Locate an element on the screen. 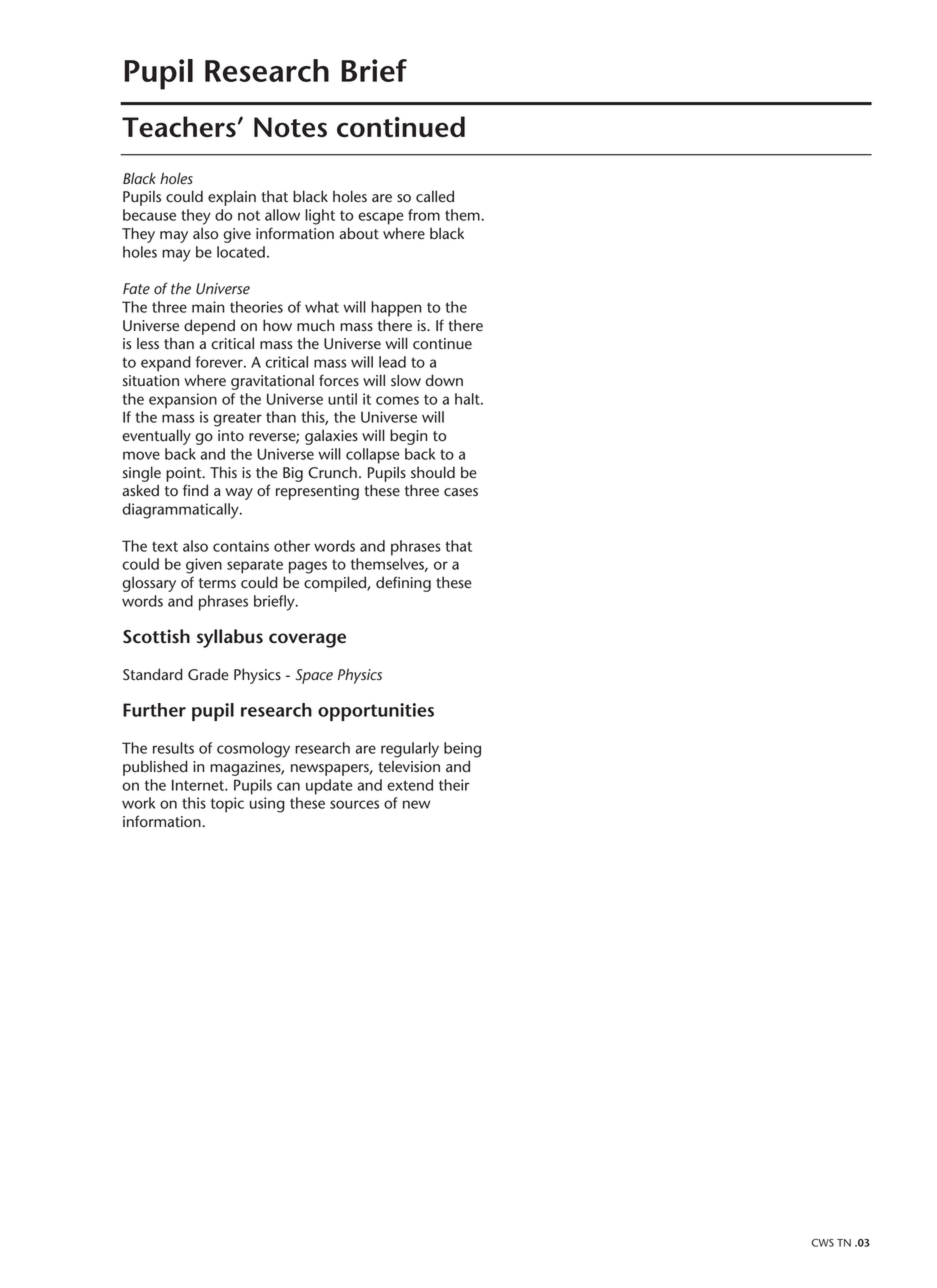 The width and height of the screenshot is (937, 1288). down is located at coordinates (444, 380).
